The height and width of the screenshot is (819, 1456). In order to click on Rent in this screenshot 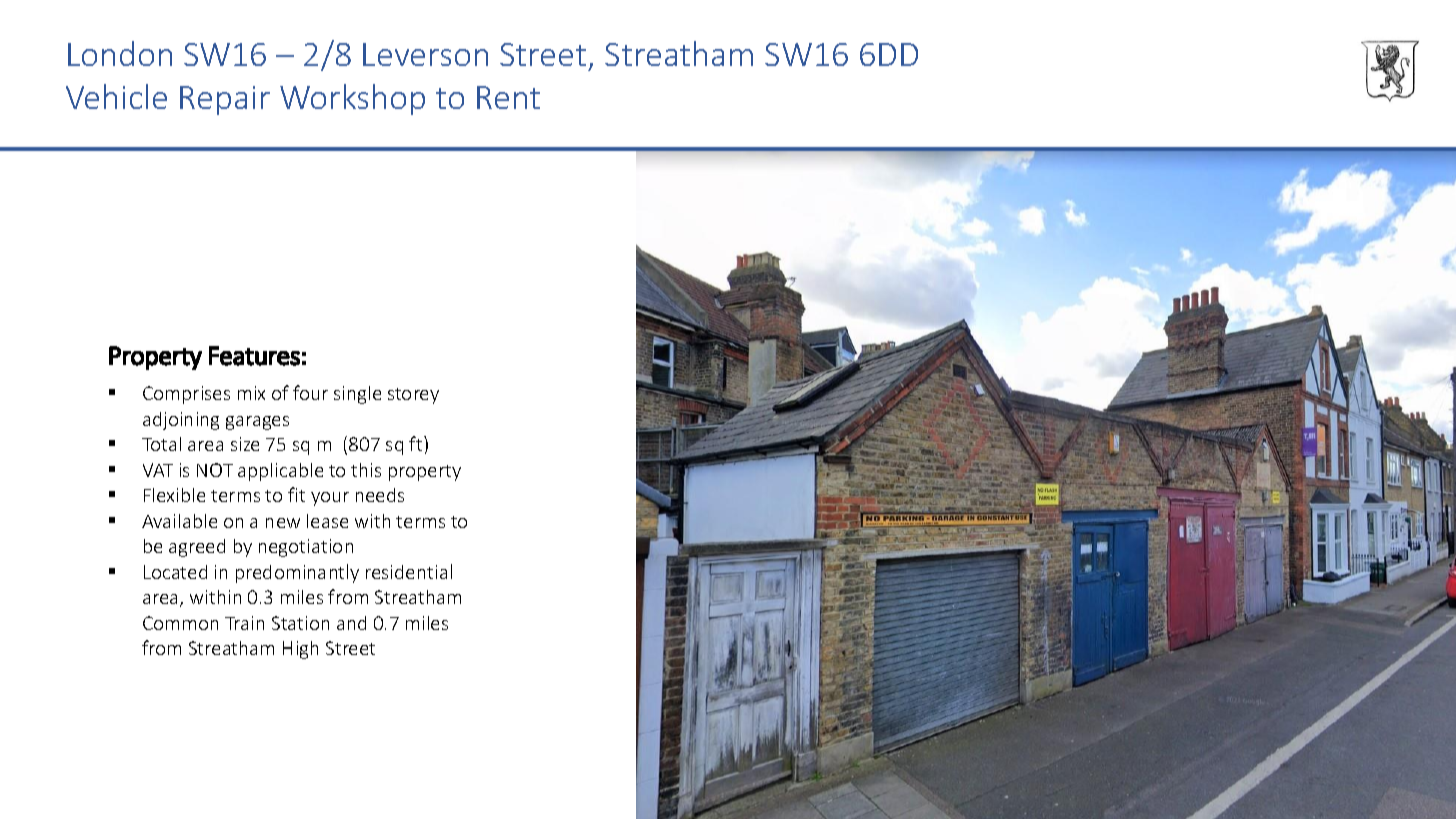, I will do `click(508, 97)`.
